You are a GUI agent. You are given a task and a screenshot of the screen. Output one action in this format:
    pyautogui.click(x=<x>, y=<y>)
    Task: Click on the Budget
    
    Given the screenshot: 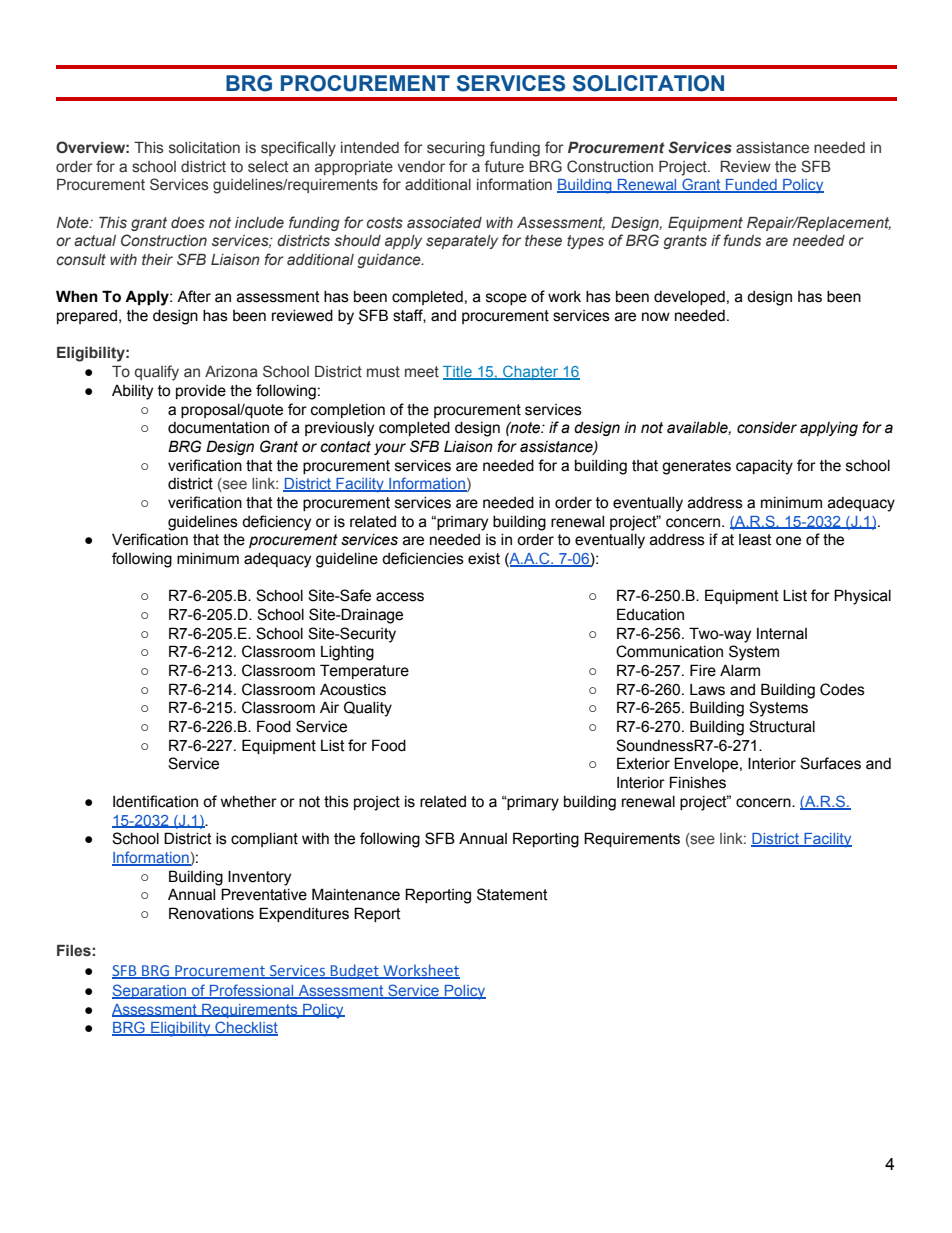 What is the action you would take?
    pyautogui.click(x=355, y=971)
